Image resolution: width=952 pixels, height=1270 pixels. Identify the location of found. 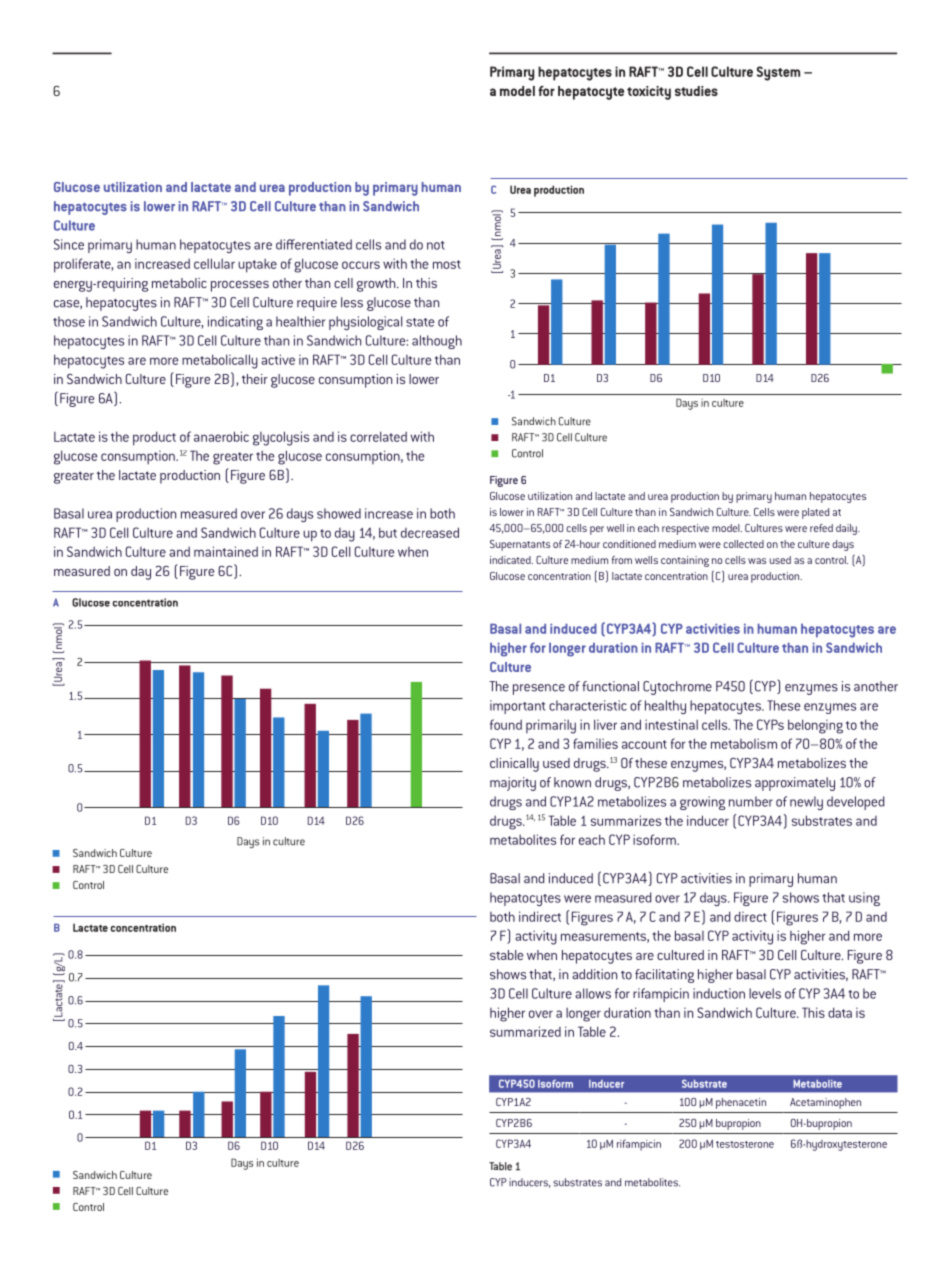
(506, 724).
